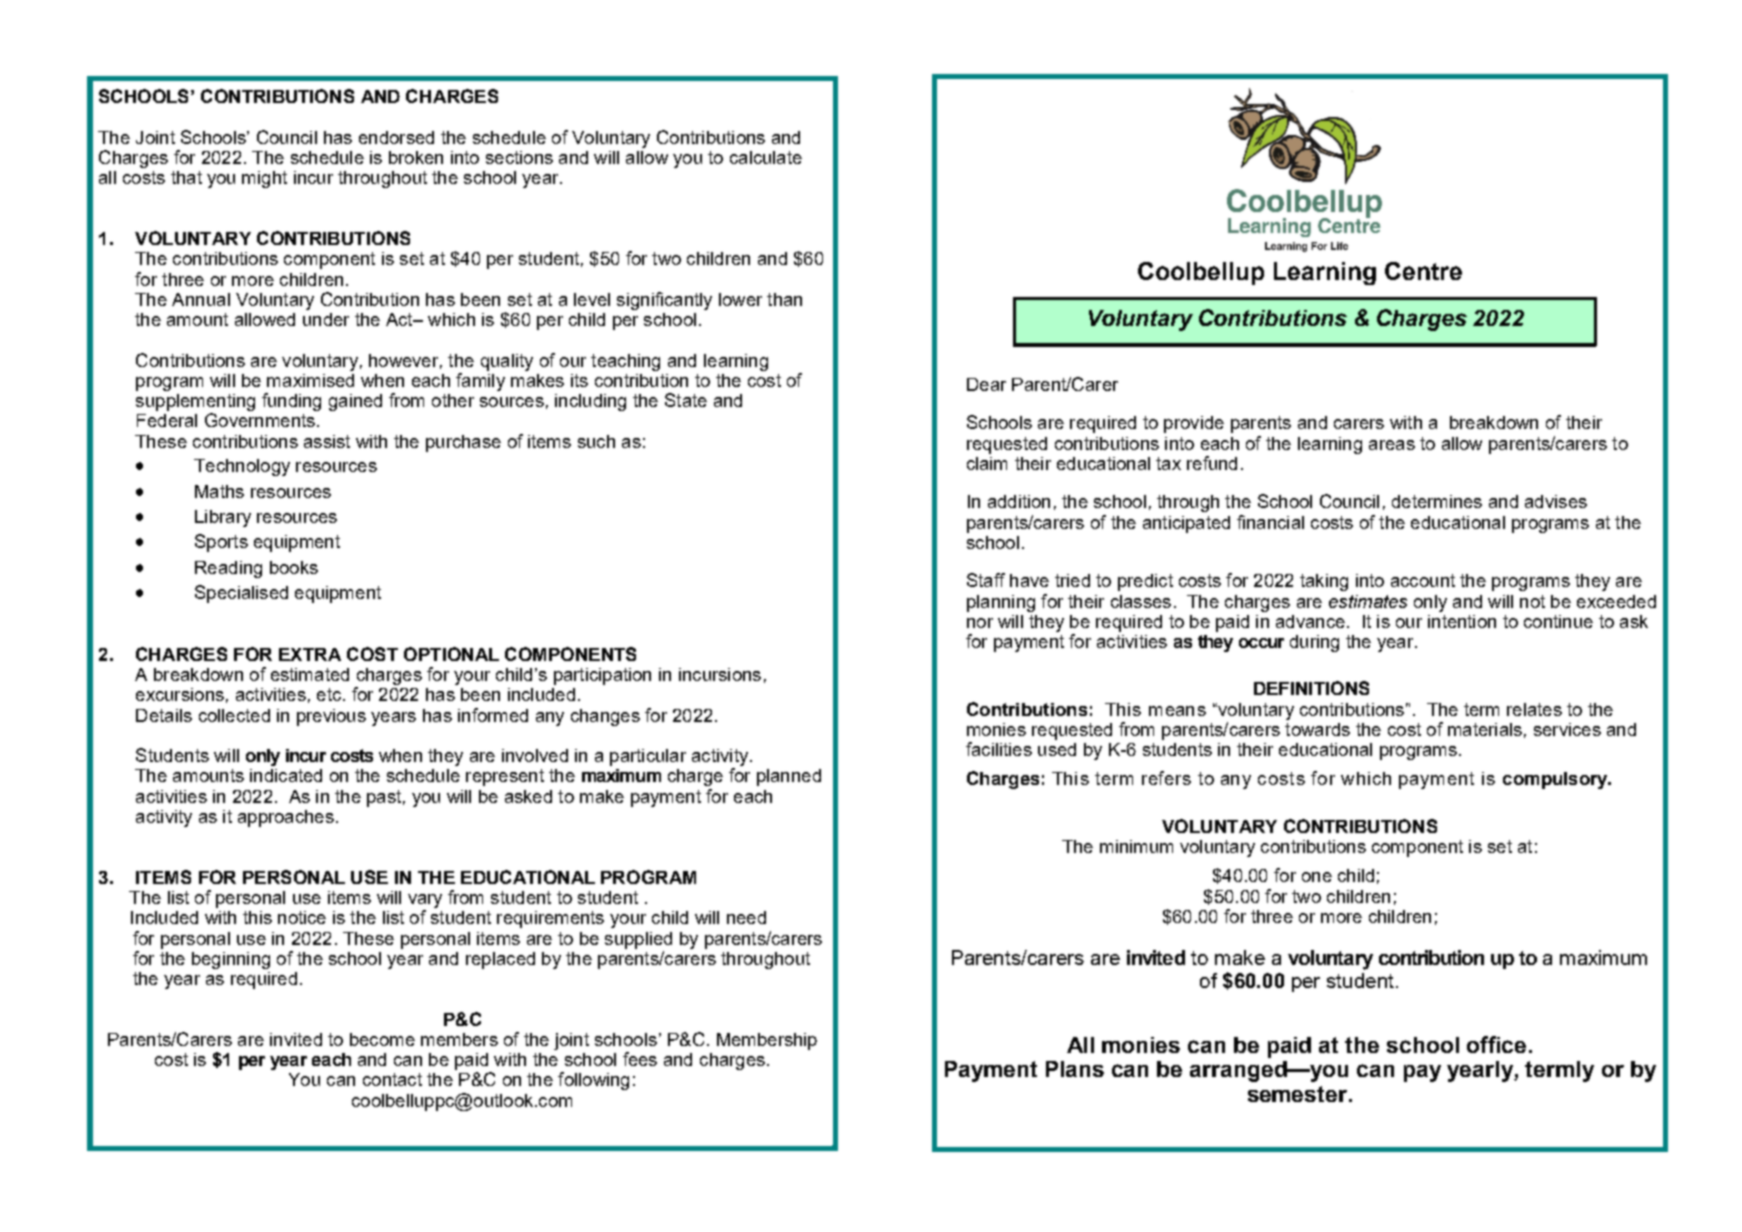 This screenshot has height=1232, width=1742. What do you see at coordinates (392, 1079) in the screenshot?
I see `contact` at bounding box center [392, 1079].
